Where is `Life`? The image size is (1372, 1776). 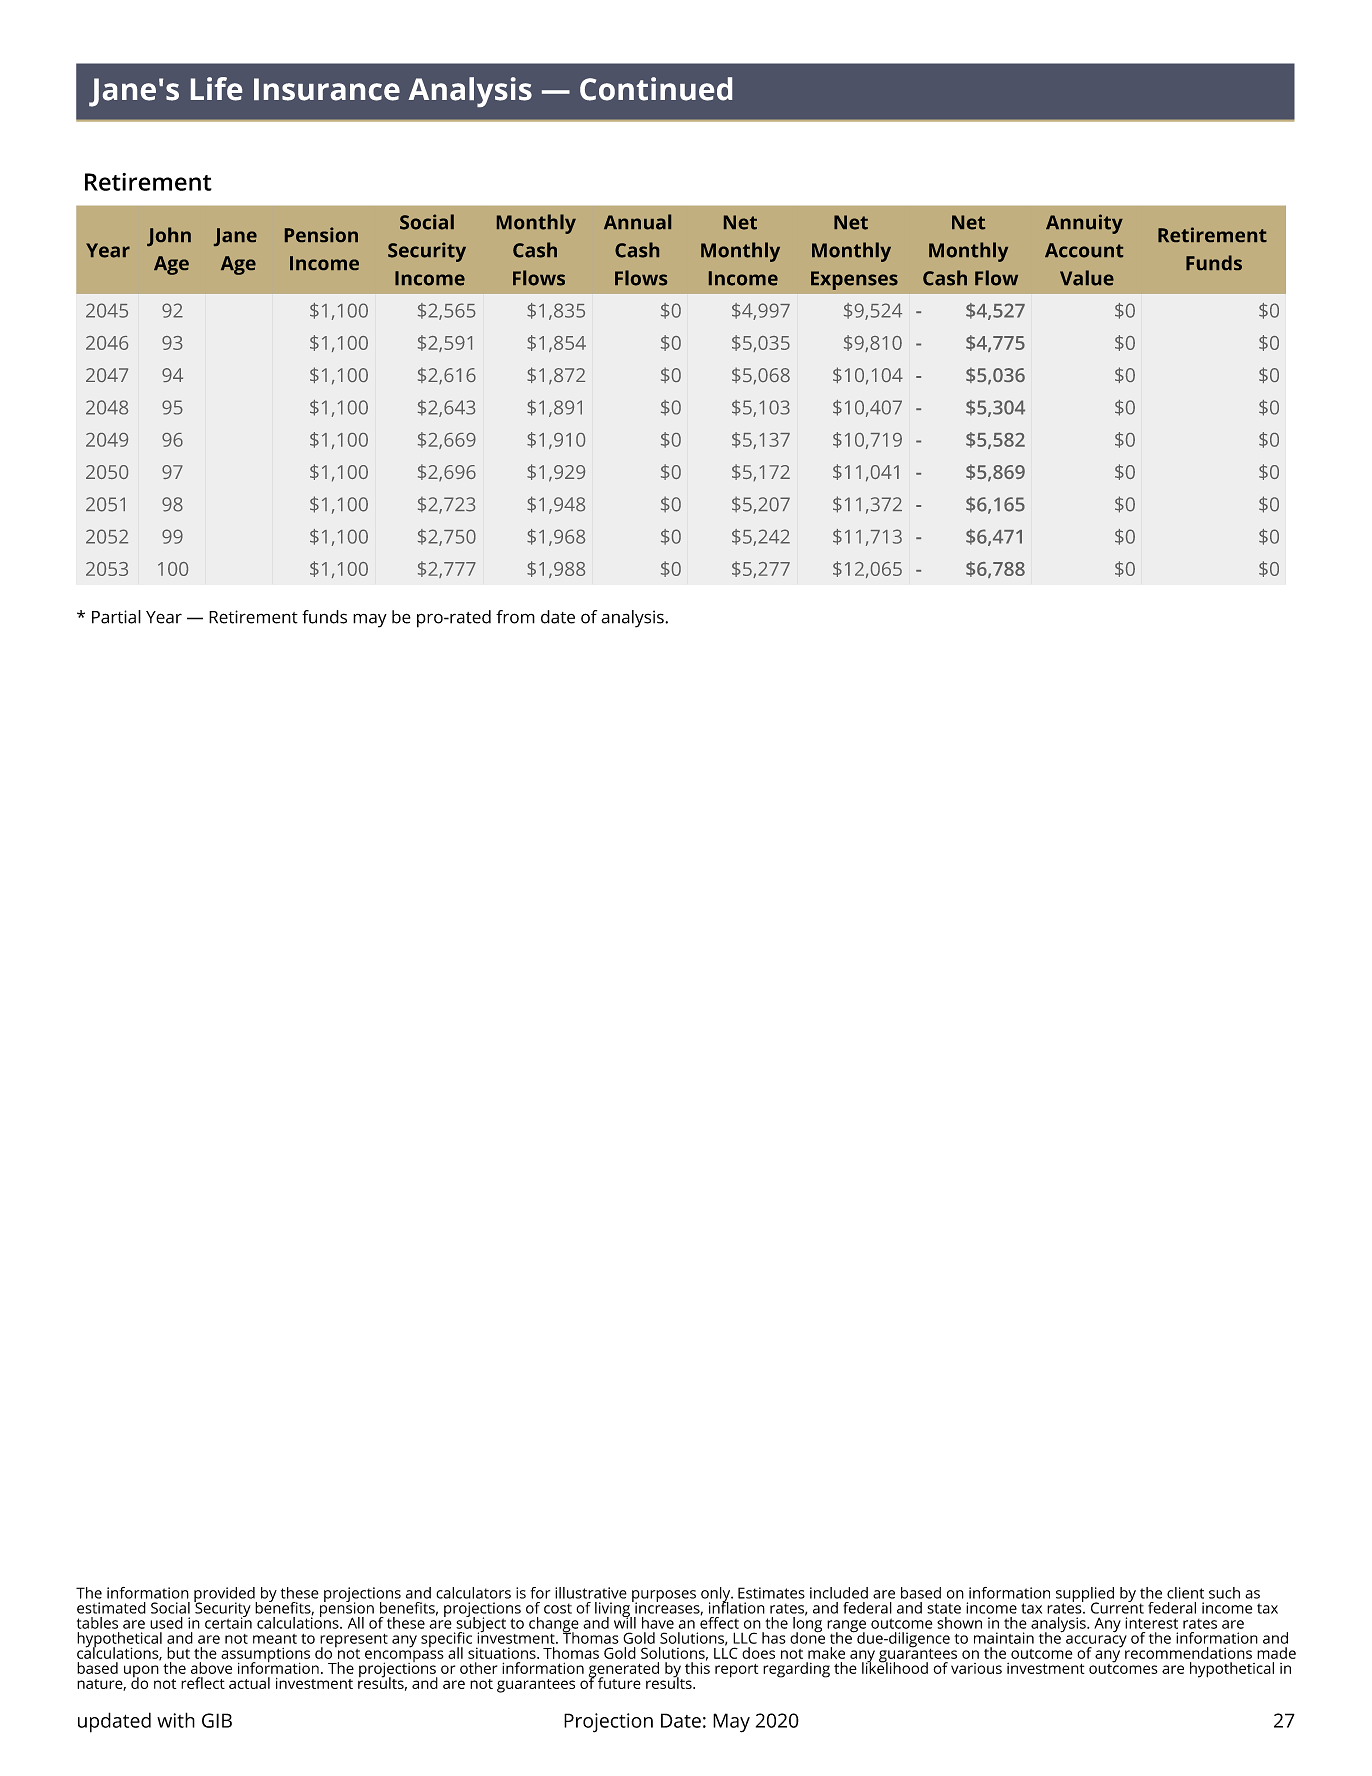 Life is located at coordinates (216, 89).
